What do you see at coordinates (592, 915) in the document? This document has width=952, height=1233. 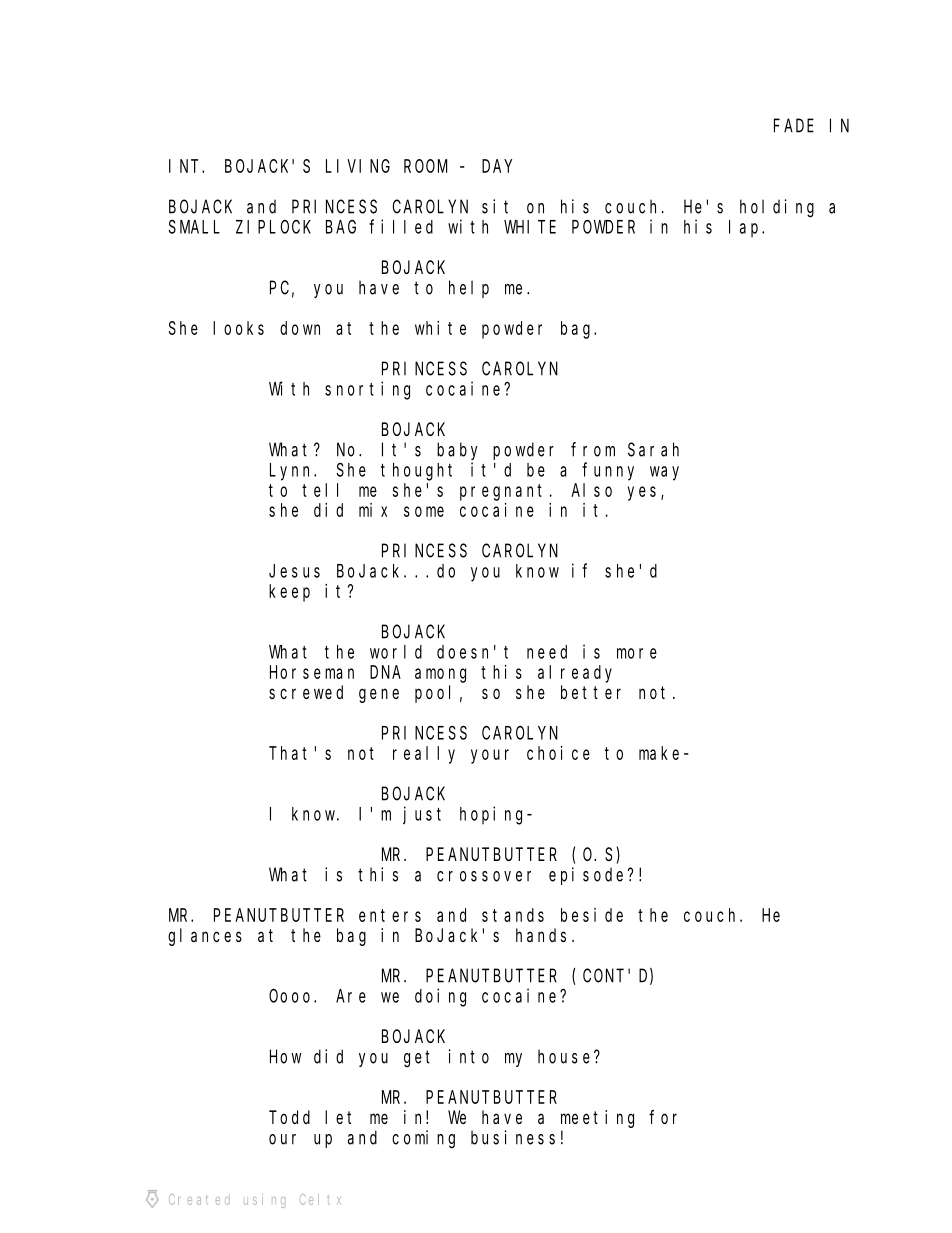 I see `beside` at bounding box center [592, 915].
